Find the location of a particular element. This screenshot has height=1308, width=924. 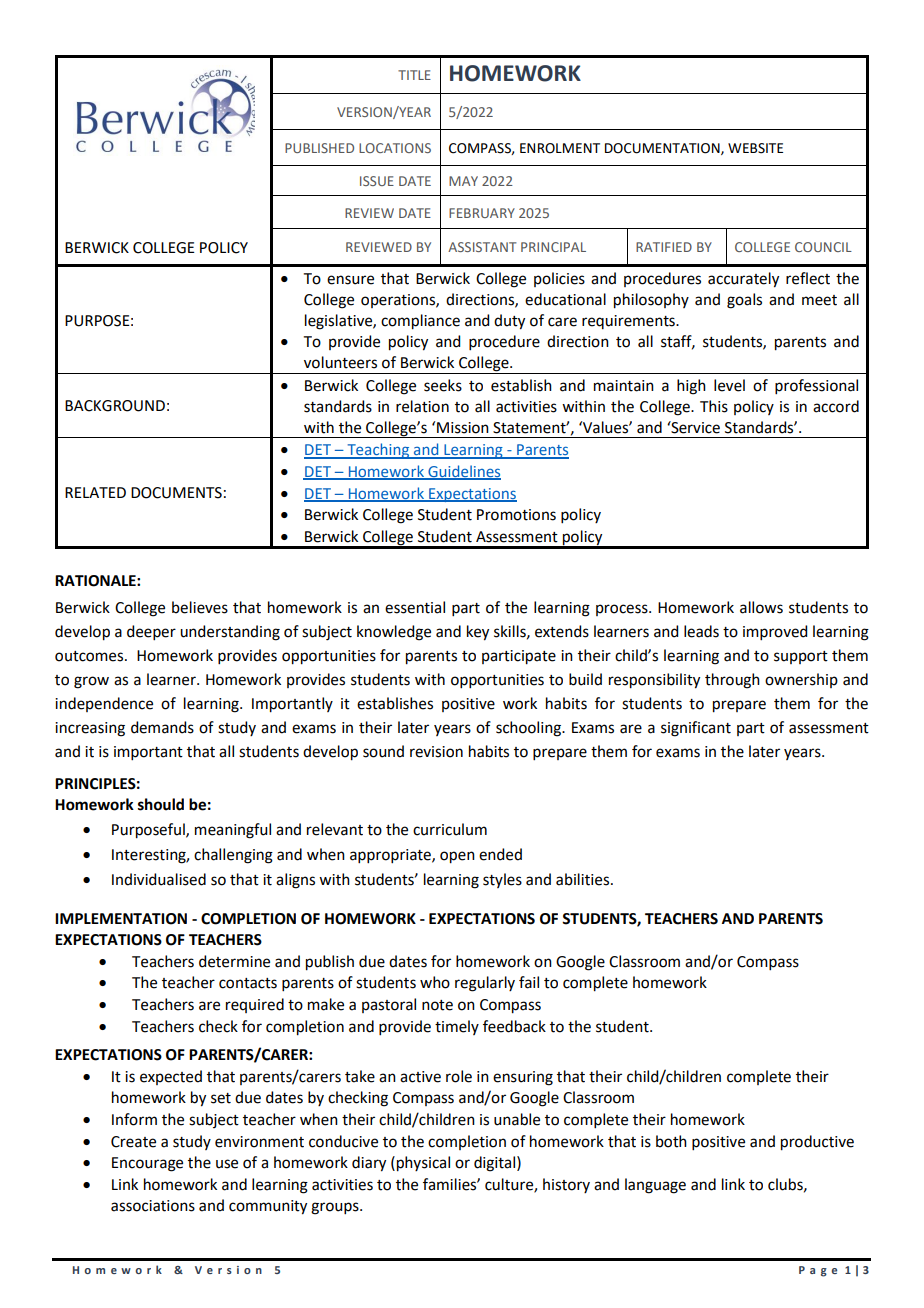

Guidelines is located at coordinates (463, 472).
